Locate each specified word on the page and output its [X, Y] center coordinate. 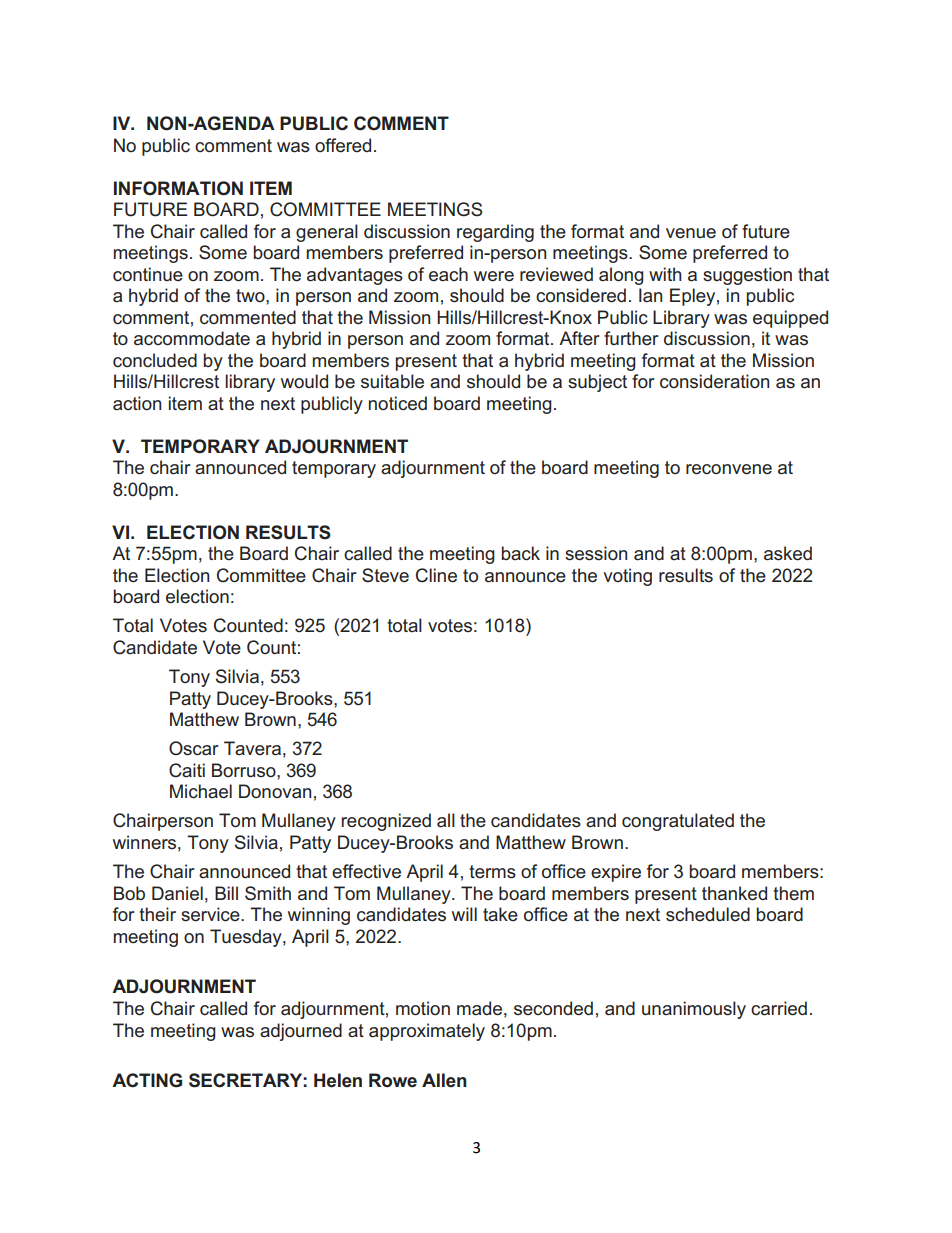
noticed [398, 403]
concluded [155, 360]
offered [343, 145]
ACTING [147, 1080]
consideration [714, 381]
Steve [385, 575]
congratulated [678, 822]
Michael [201, 791]
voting [627, 577]
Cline [436, 575]
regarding [495, 233]
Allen [444, 1080]
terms [492, 872]
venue [691, 233]
